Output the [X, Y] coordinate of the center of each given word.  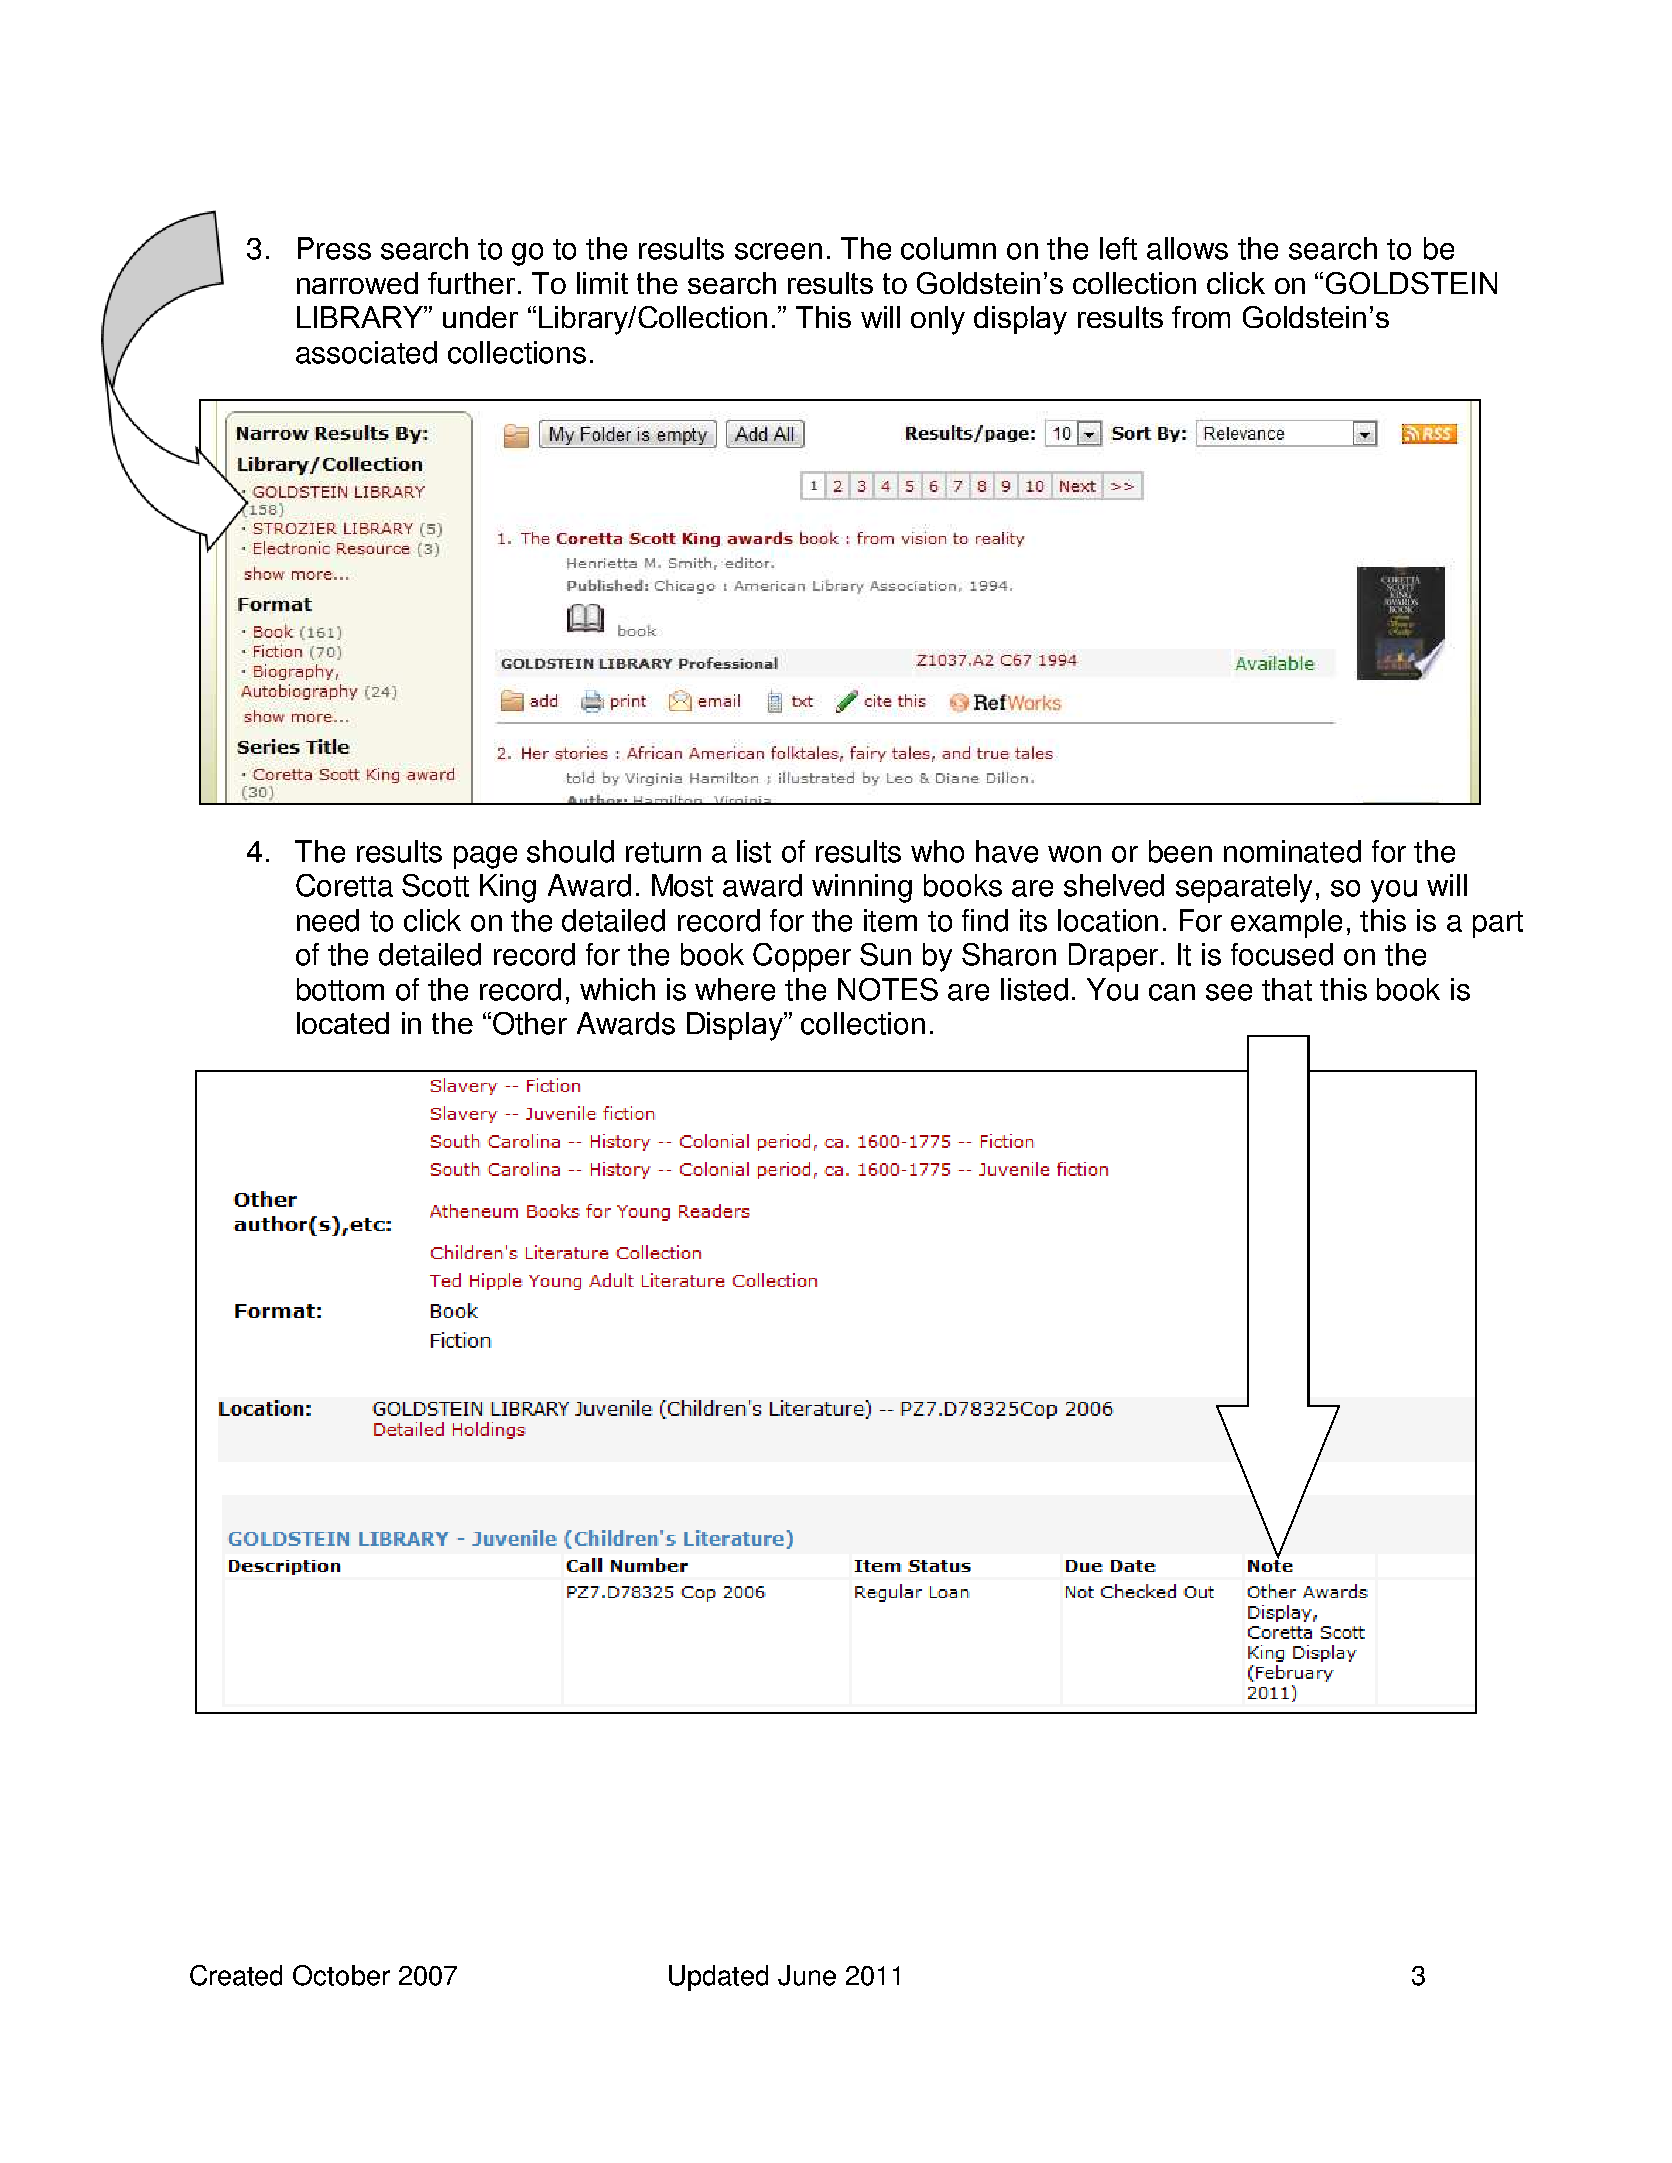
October [341, 1975]
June [807, 1975]
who [937, 851]
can [1172, 992]
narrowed [357, 283]
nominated [1292, 851]
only [938, 320]
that [1287, 989]
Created [236, 1975]
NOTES [888, 989]
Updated [718, 1978]
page [485, 857]
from [1201, 317]
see [1229, 992]
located [343, 1023]
